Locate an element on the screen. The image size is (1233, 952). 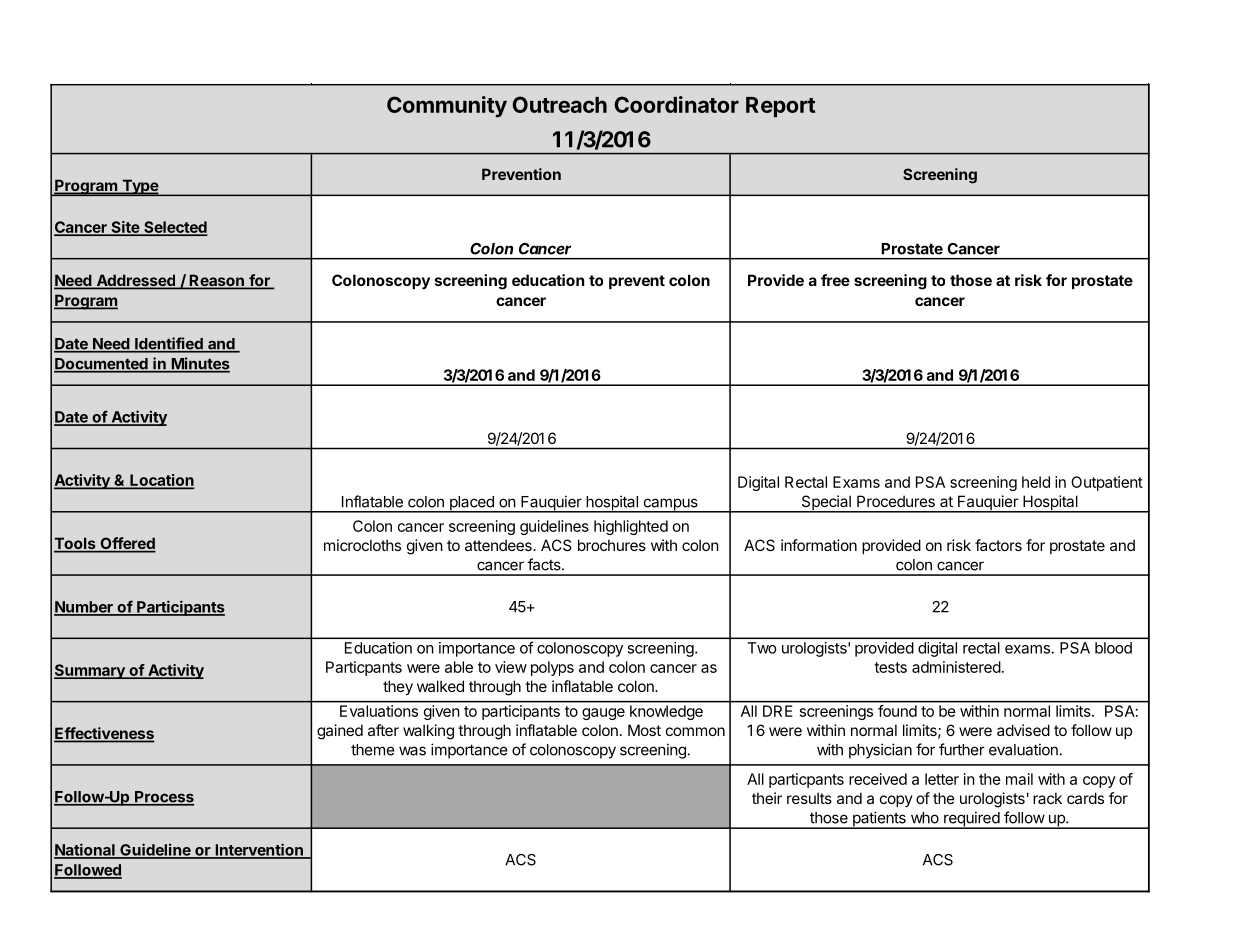
Location is located at coordinates (161, 481).
